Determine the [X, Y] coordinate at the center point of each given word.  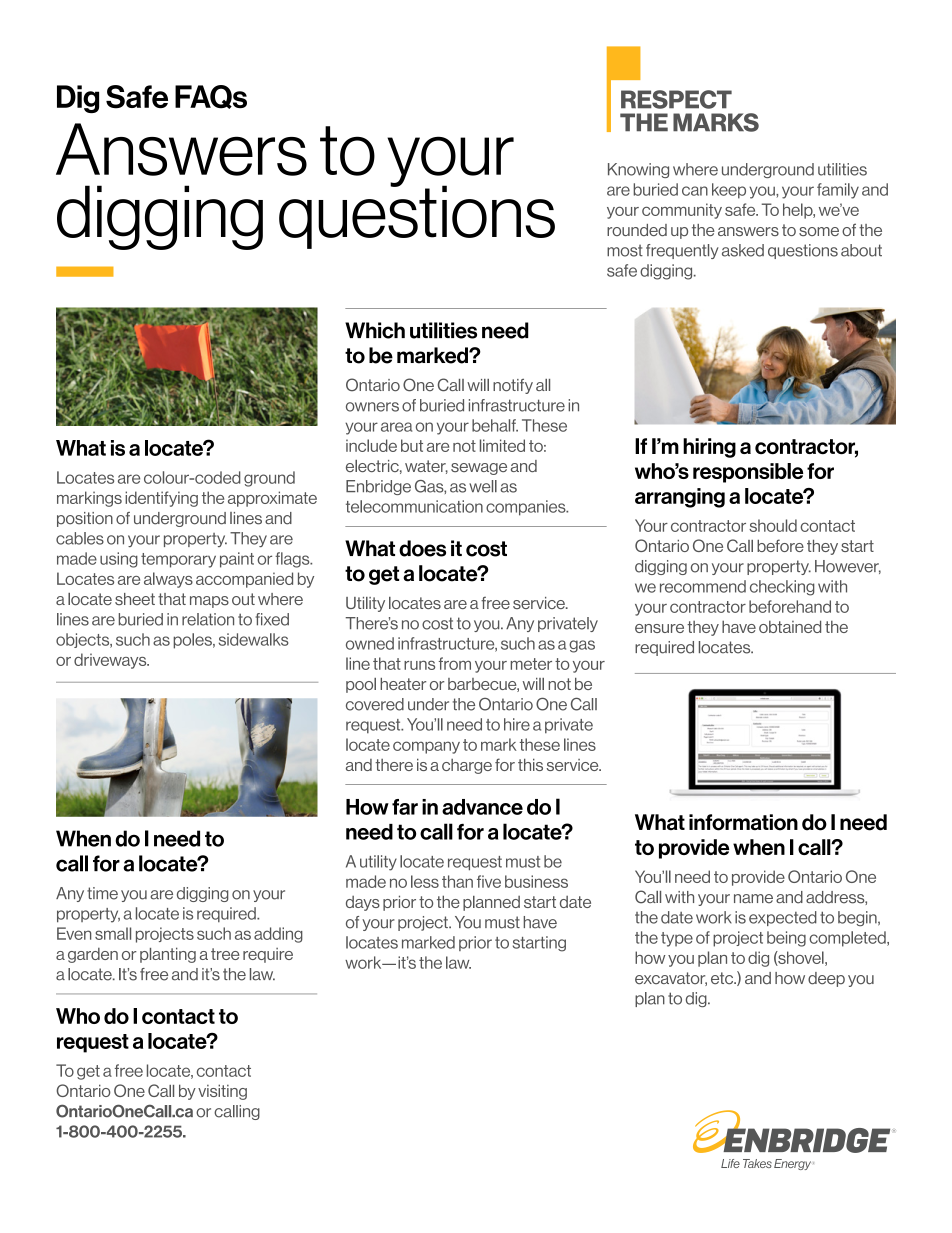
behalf [495, 425]
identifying [161, 499]
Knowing [638, 170]
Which [375, 330]
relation [208, 619]
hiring [709, 448]
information [743, 822]
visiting [222, 1092]
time [102, 893]
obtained [790, 626]
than [457, 881]
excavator [671, 979]
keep [729, 191]
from [455, 663]
